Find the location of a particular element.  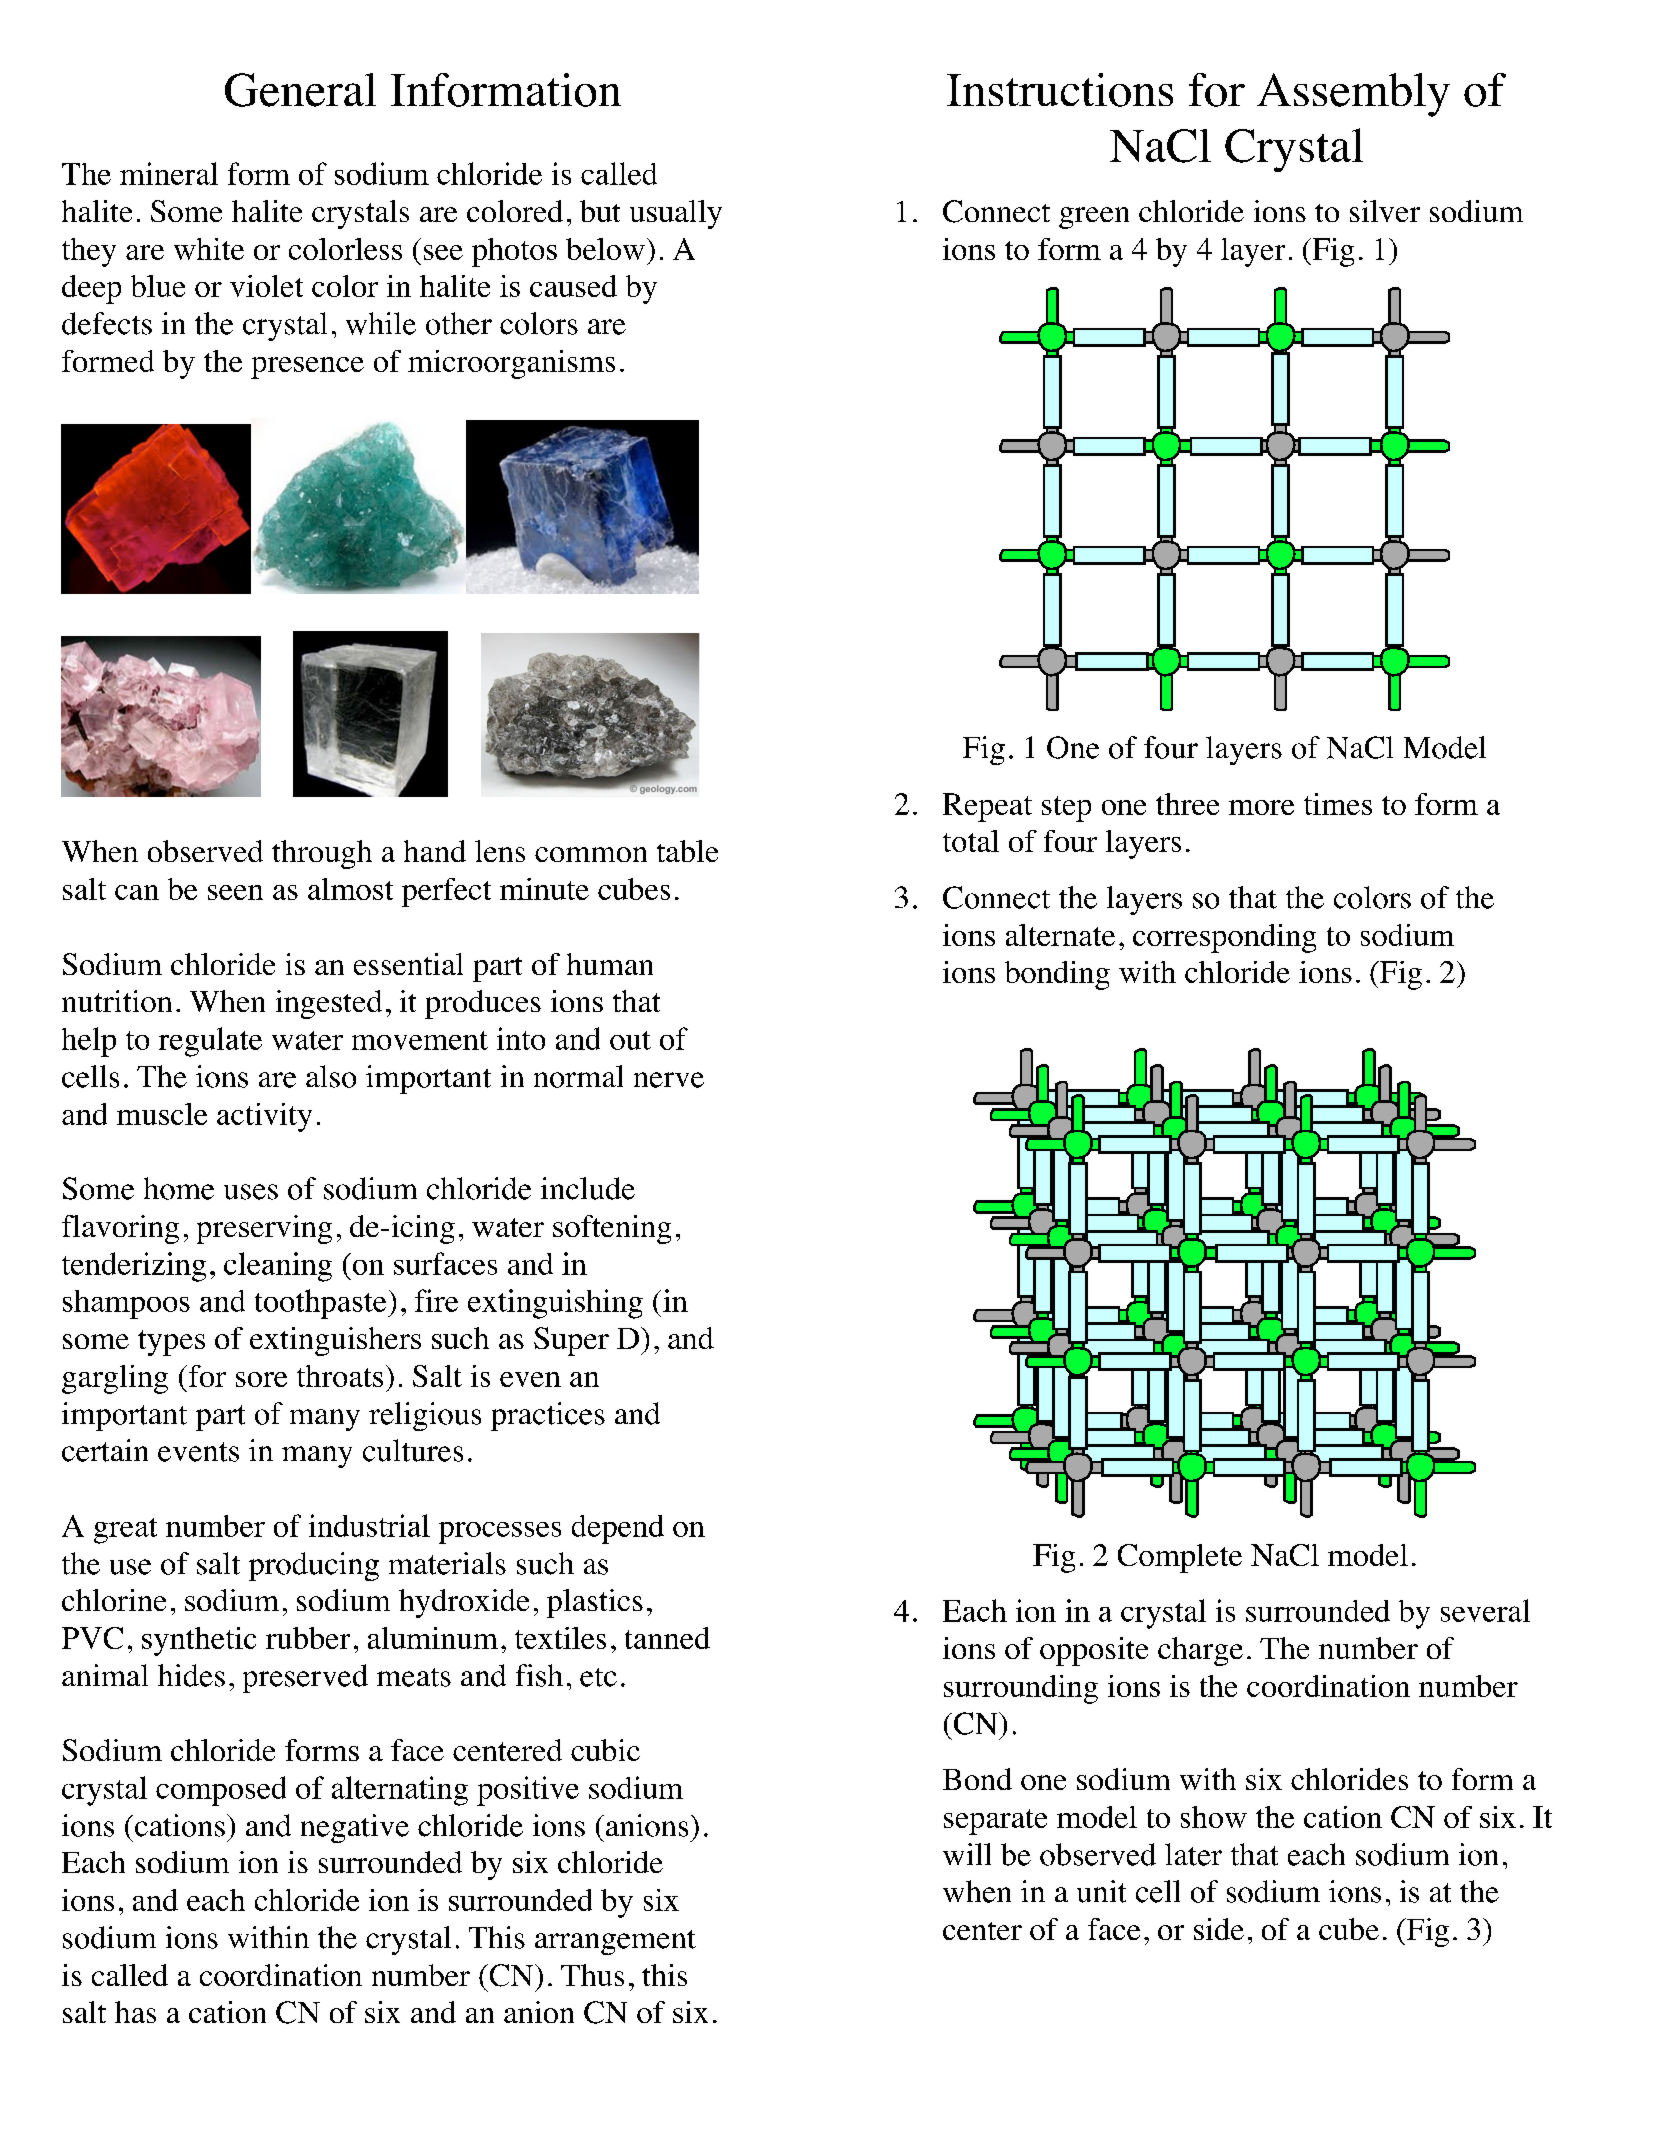

nerve is located at coordinates (669, 1080).
